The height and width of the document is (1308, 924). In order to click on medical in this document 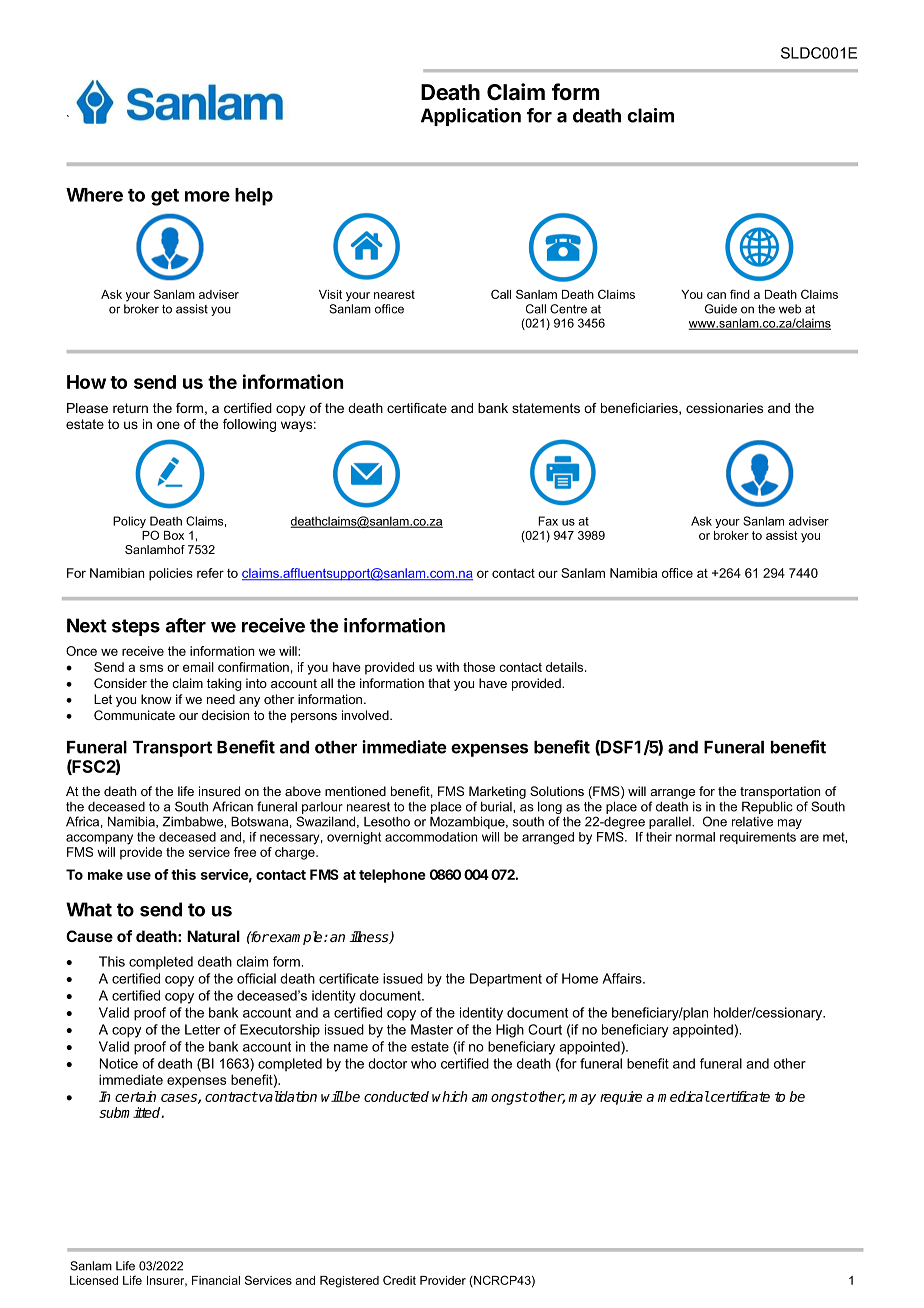, I will do `click(684, 1096)`.
